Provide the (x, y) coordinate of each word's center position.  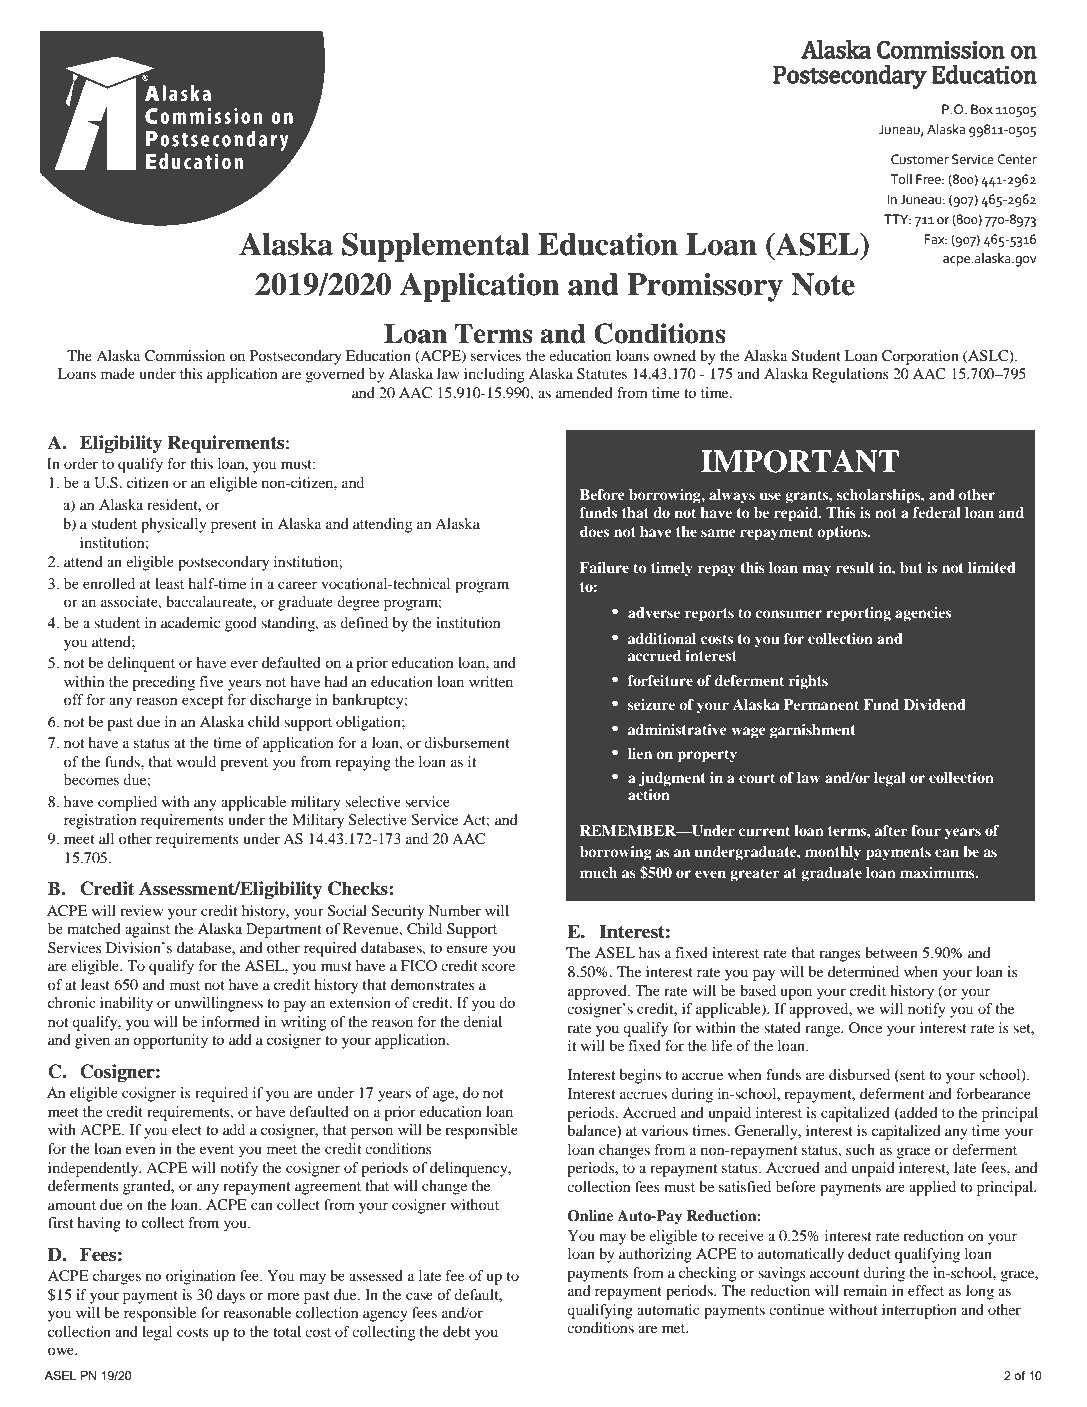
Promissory (705, 287)
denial (482, 1021)
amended (584, 392)
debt (457, 1331)
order (81, 463)
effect (926, 1290)
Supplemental (436, 247)
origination (200, 1277)
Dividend (935, 704)
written (491, 681)
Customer (920, 159)
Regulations (850, 375)
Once (865, 1027)
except (202, 702)
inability (126, 1004)
